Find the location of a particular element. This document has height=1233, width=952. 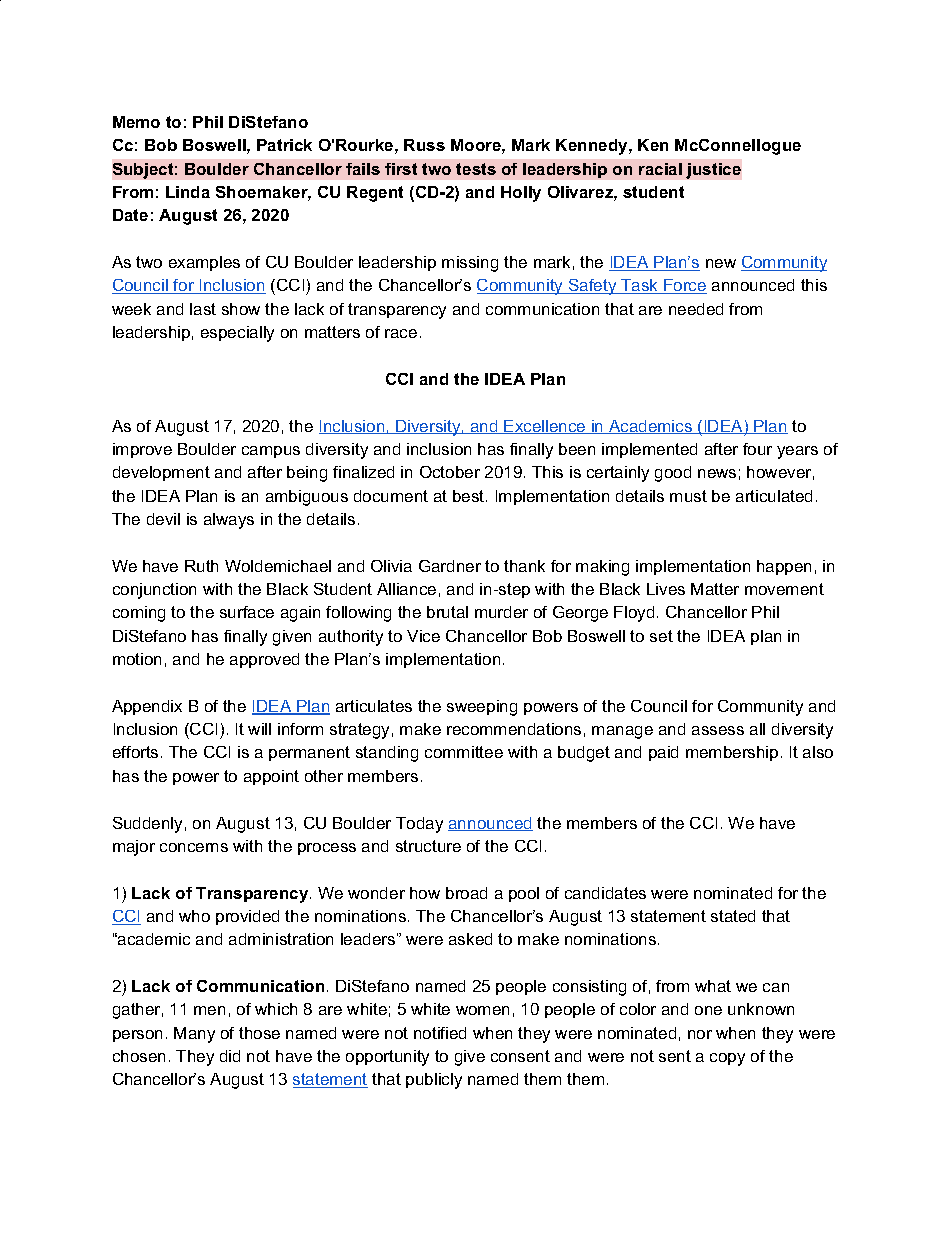

race is located at coordinates (401, 333).
